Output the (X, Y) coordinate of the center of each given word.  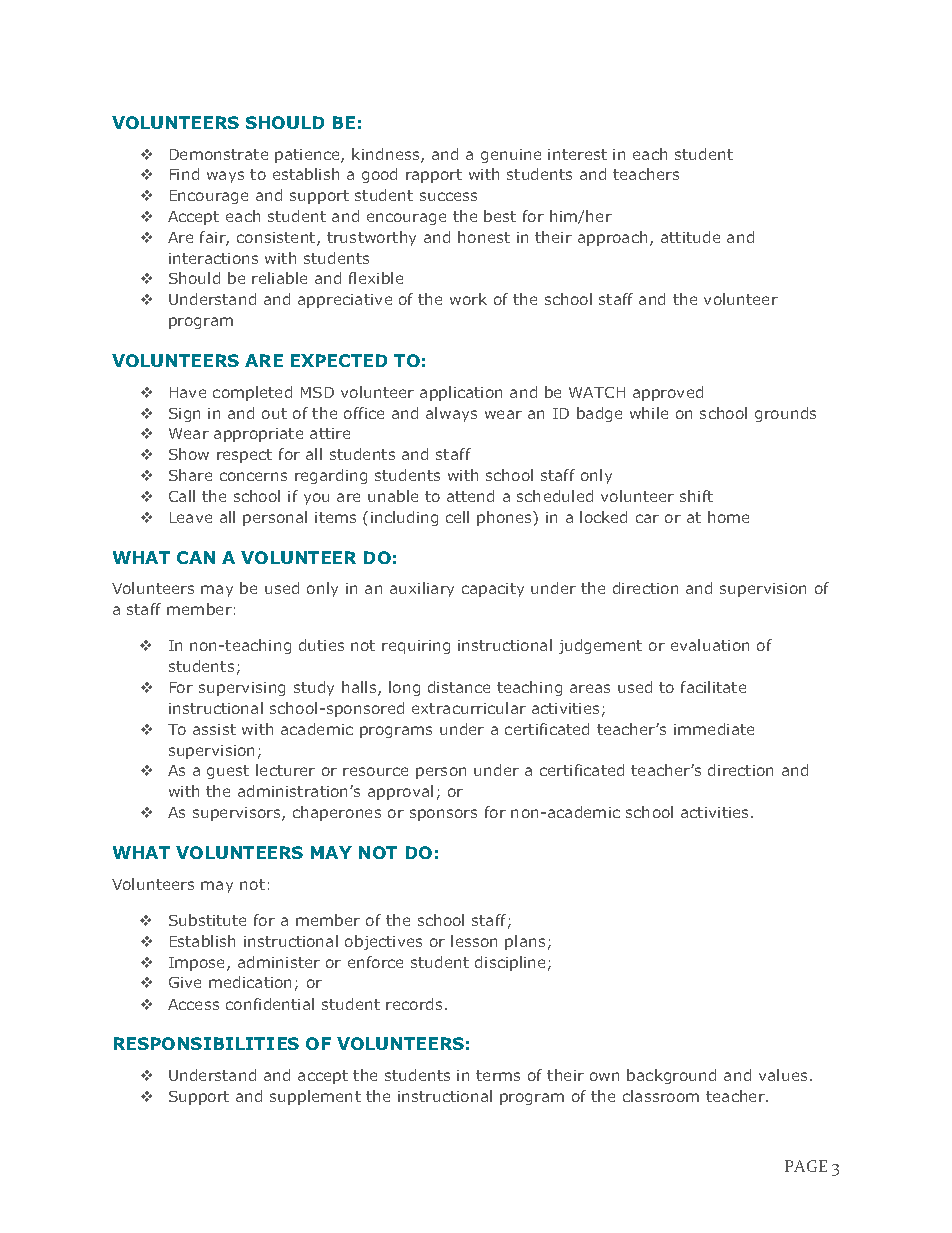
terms (498, 1075)
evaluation (710, 645)
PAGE (806, 1166)
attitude (690, 237)
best (500, 216)
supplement (315, 1097)
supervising (242, 689)
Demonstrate (219, 154)
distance (459, 687)
